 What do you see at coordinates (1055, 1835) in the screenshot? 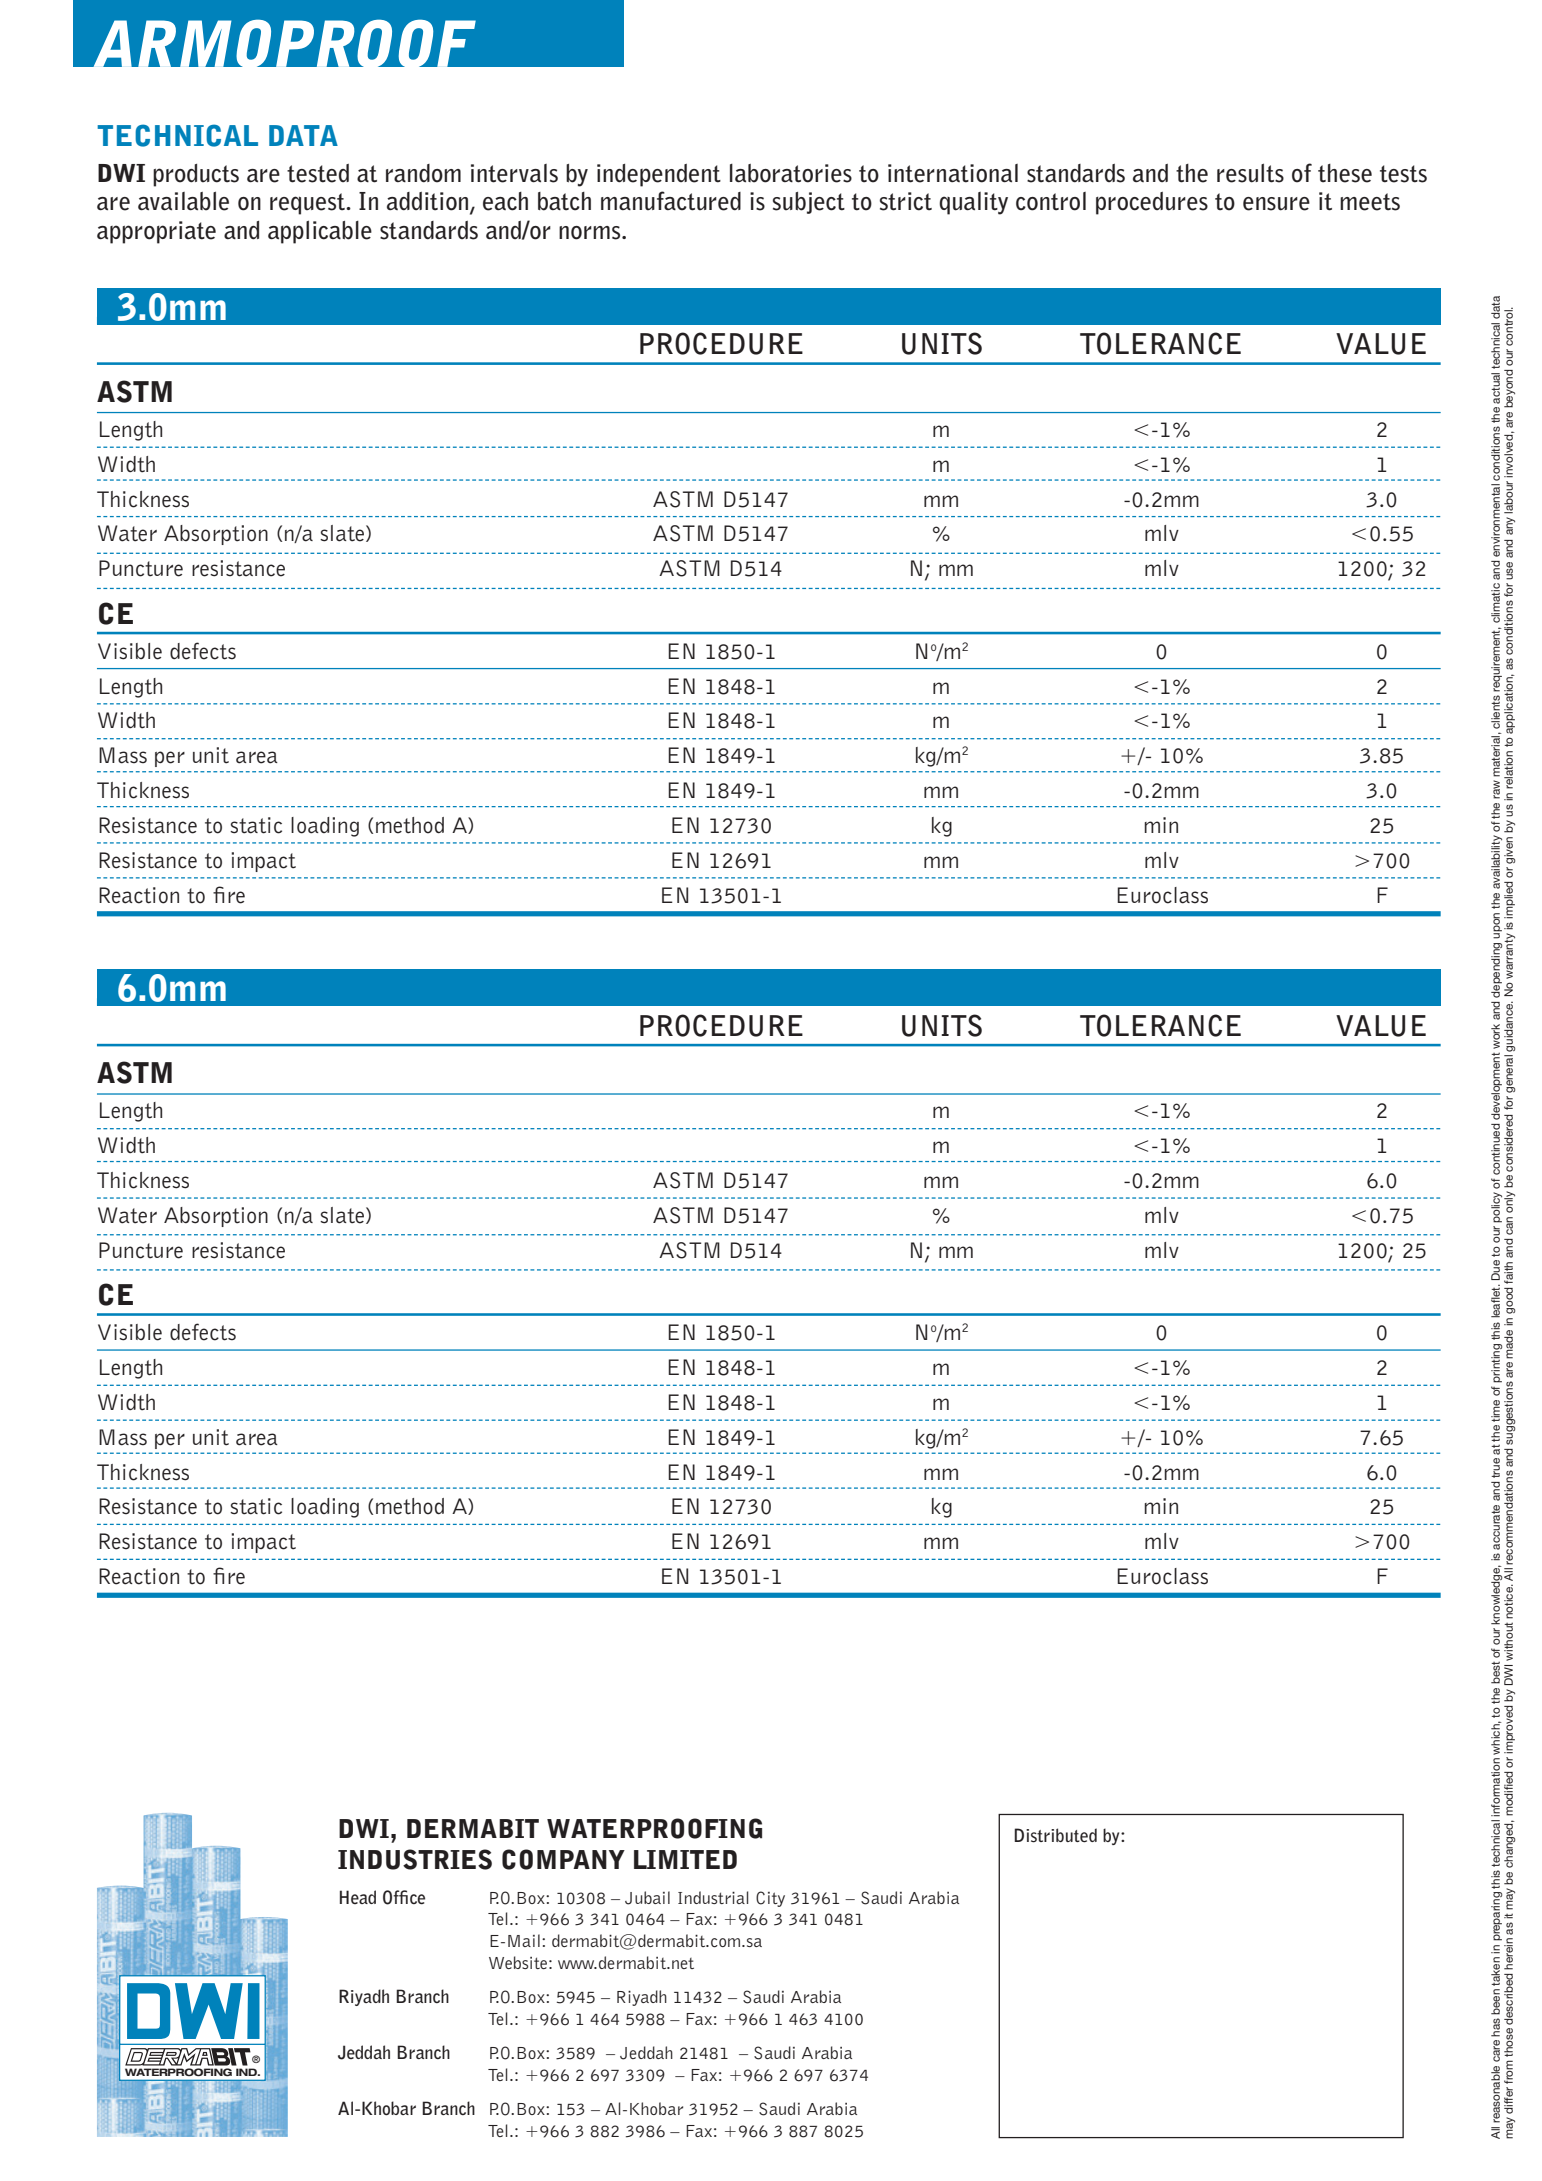
I see `Distributed` at bounding box center [1055, 1835].
